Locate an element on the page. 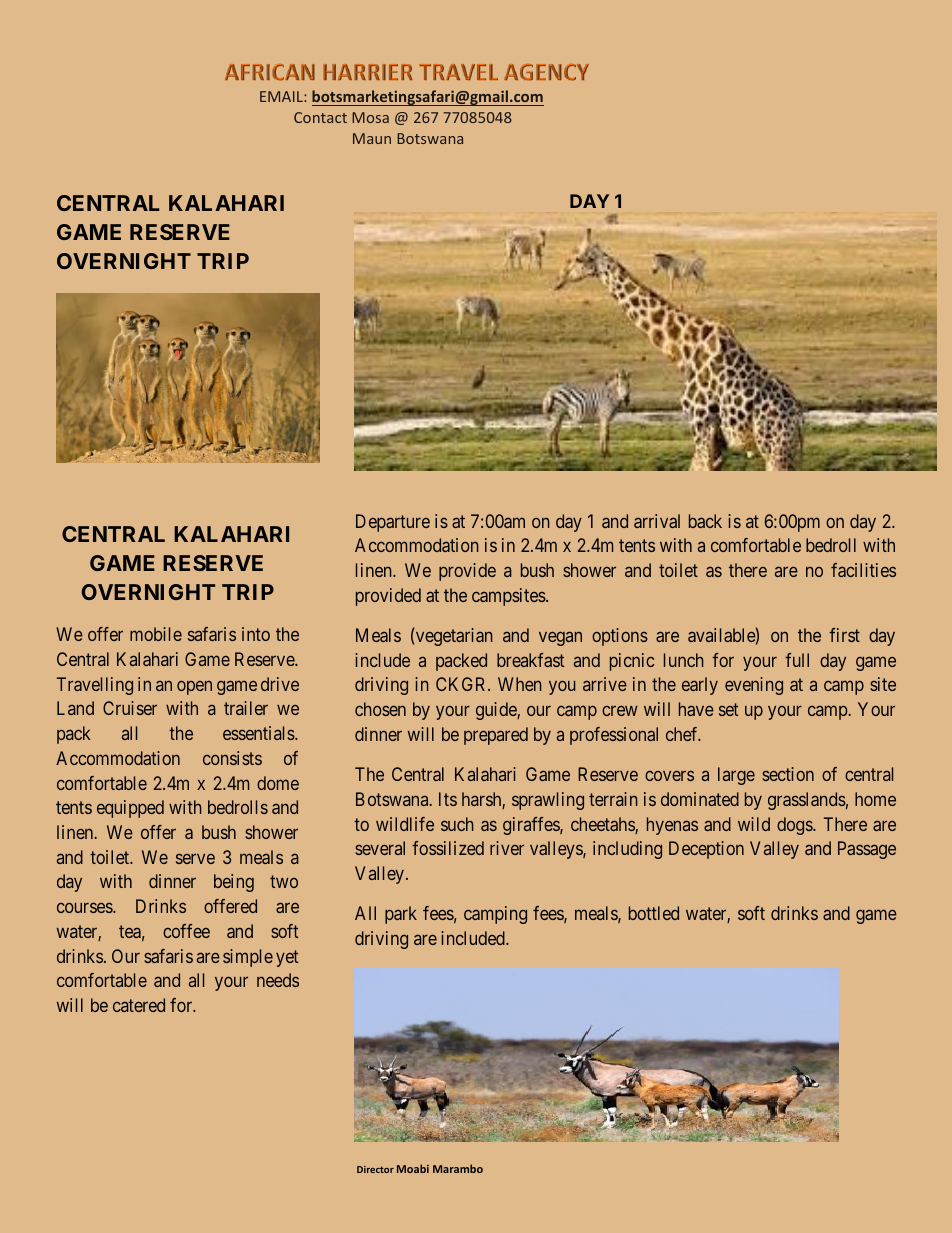  back is located at coordinates (705, 521).
